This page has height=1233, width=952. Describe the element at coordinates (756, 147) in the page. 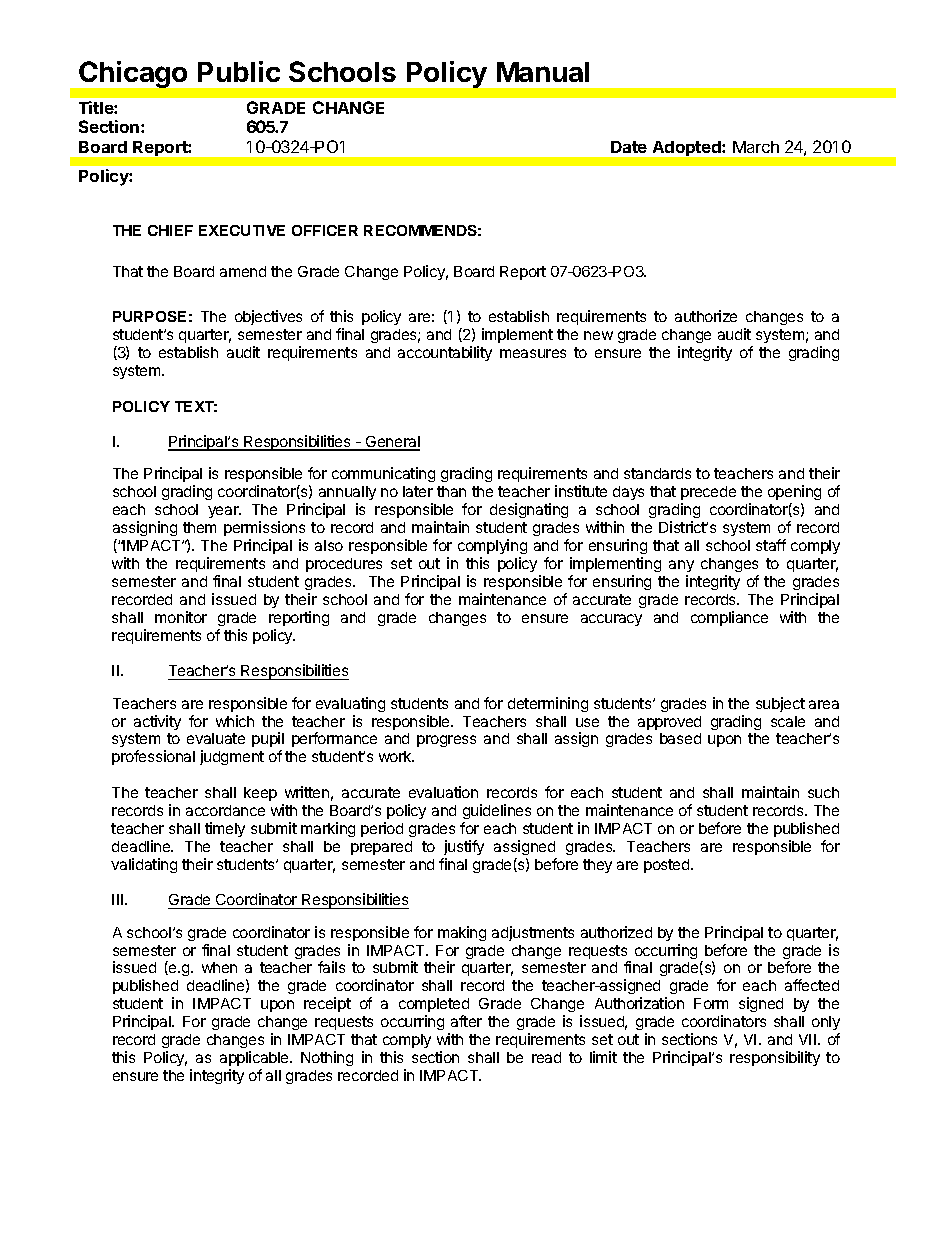

I see `March` at that location.
